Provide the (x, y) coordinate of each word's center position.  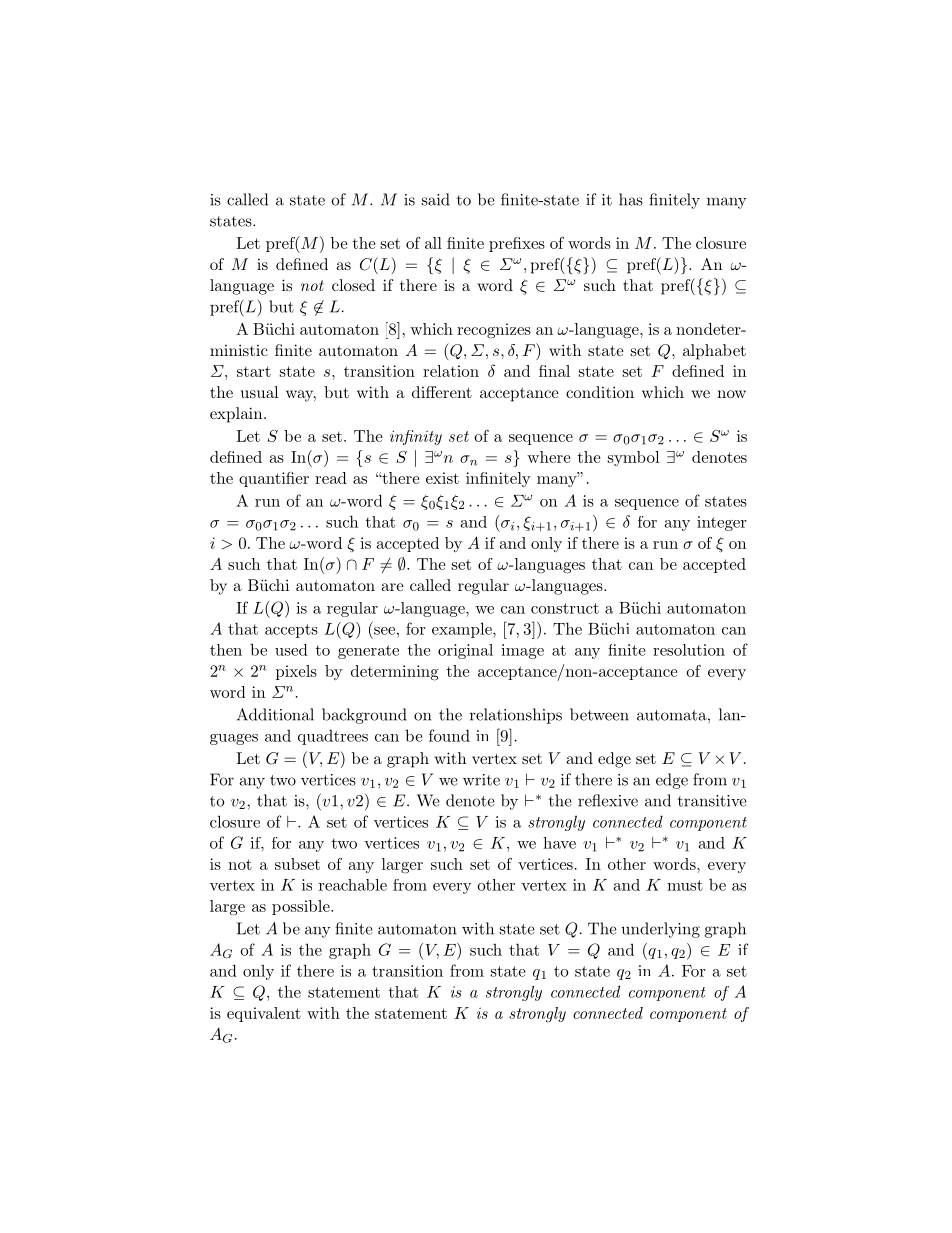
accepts (291, 631)
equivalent (264, 1014)
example (463, 630)
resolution (689, 650)
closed (353, 285)
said (436, 199)
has (631, 199)
